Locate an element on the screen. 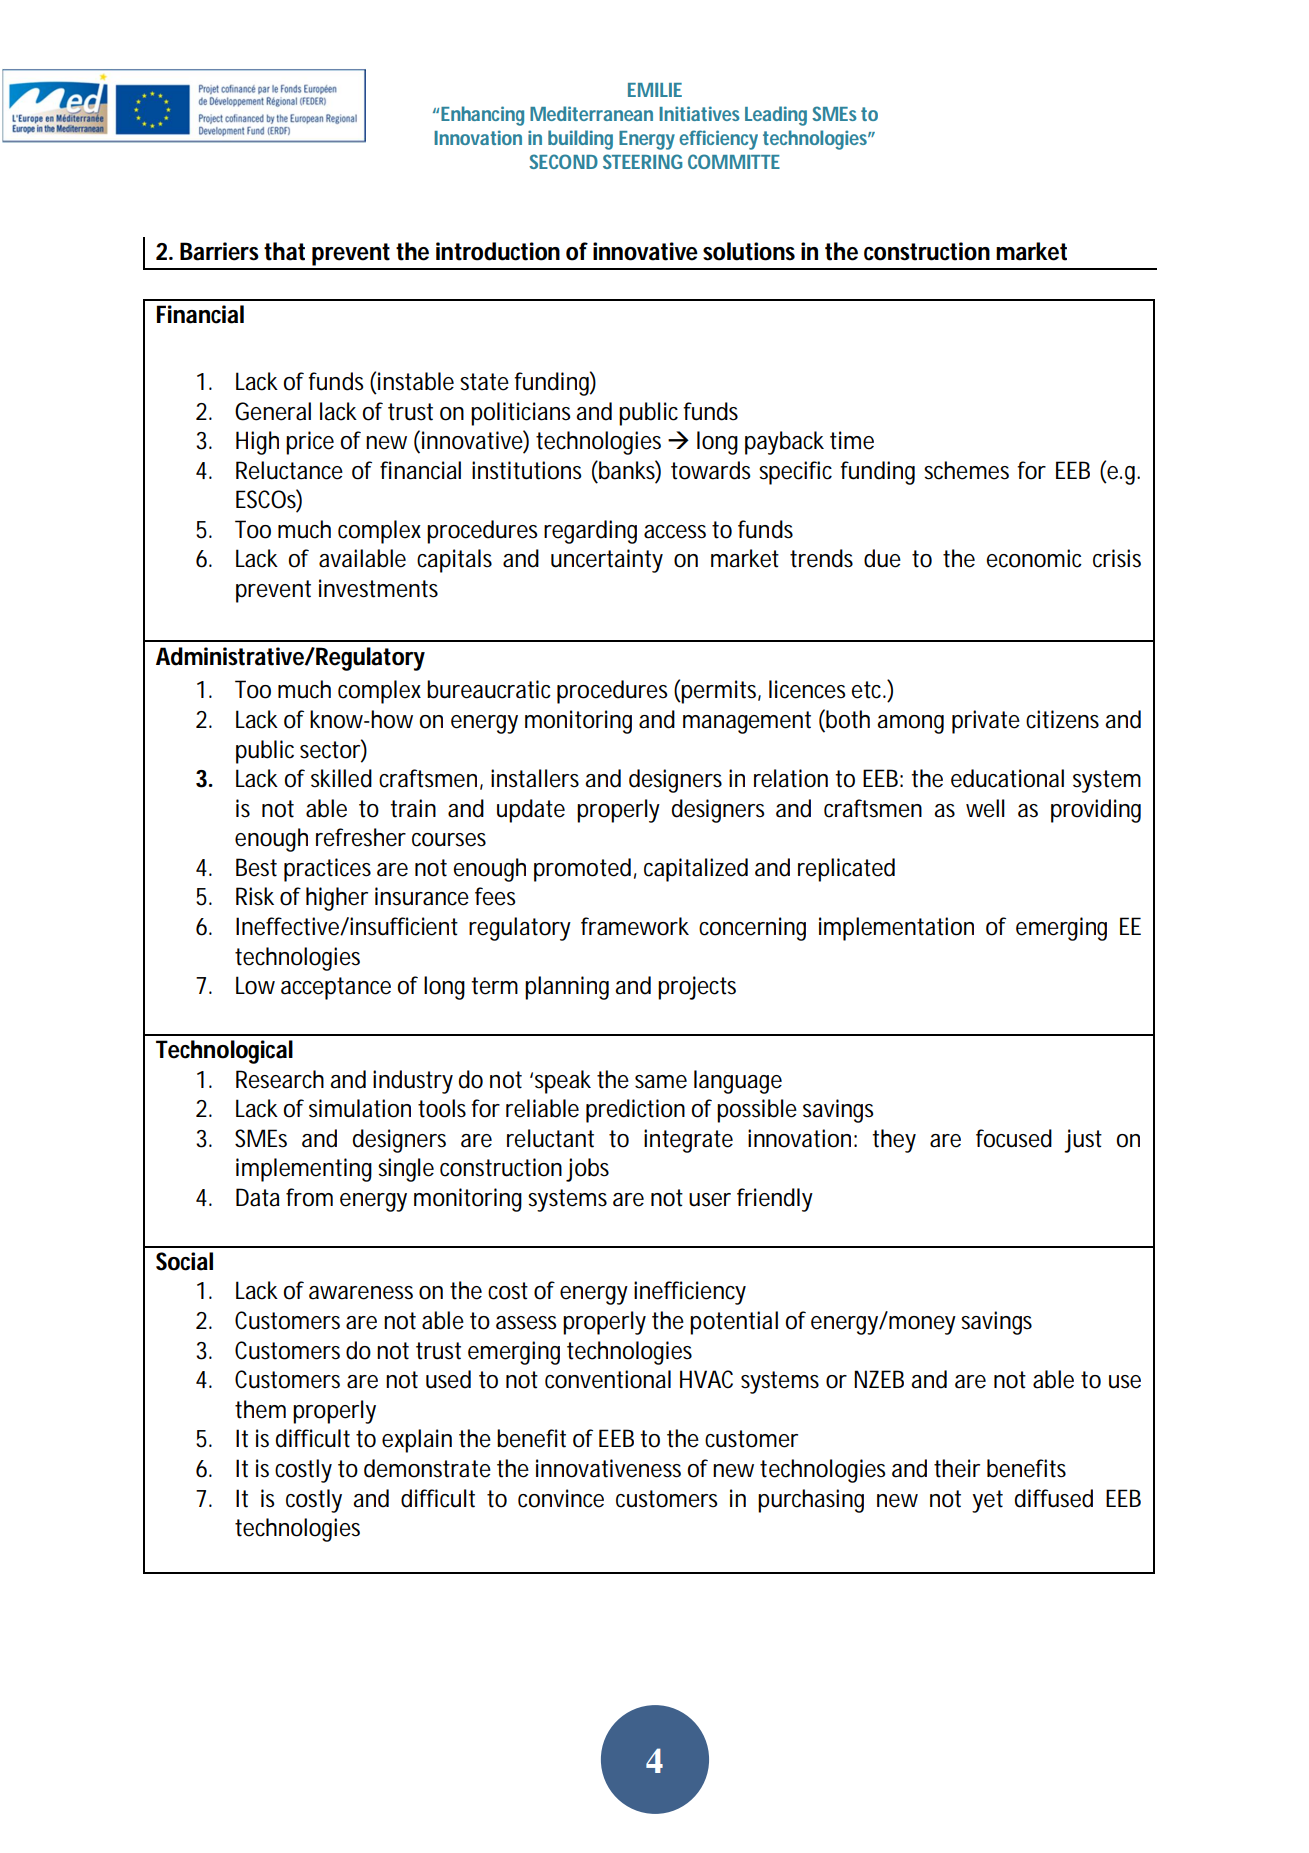 Image resolution: width=1309 pixels, height=1853 pixels. Leading is located at coordinates (776, 116).
